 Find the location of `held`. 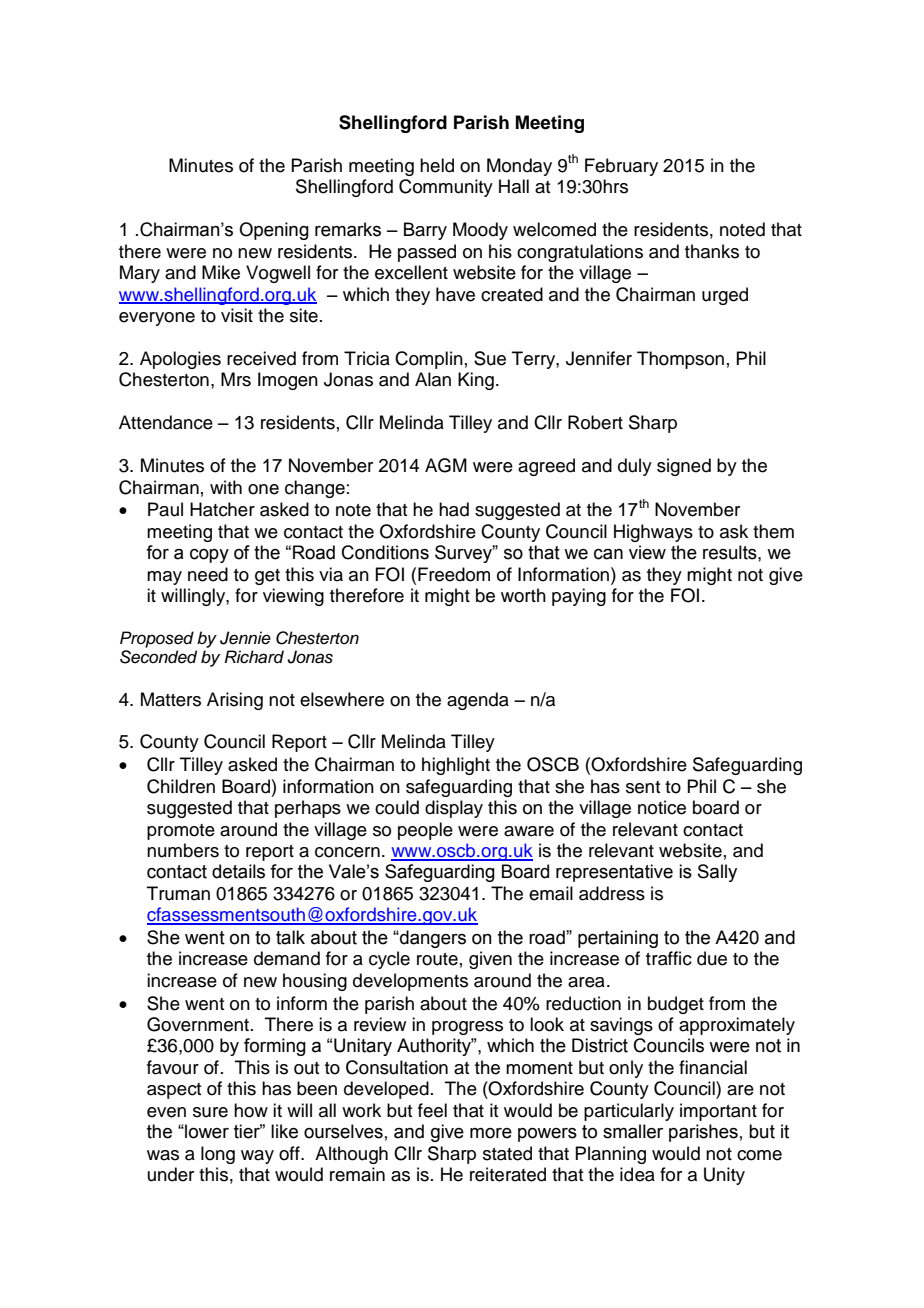

held is located at coordinates (437, 165).
